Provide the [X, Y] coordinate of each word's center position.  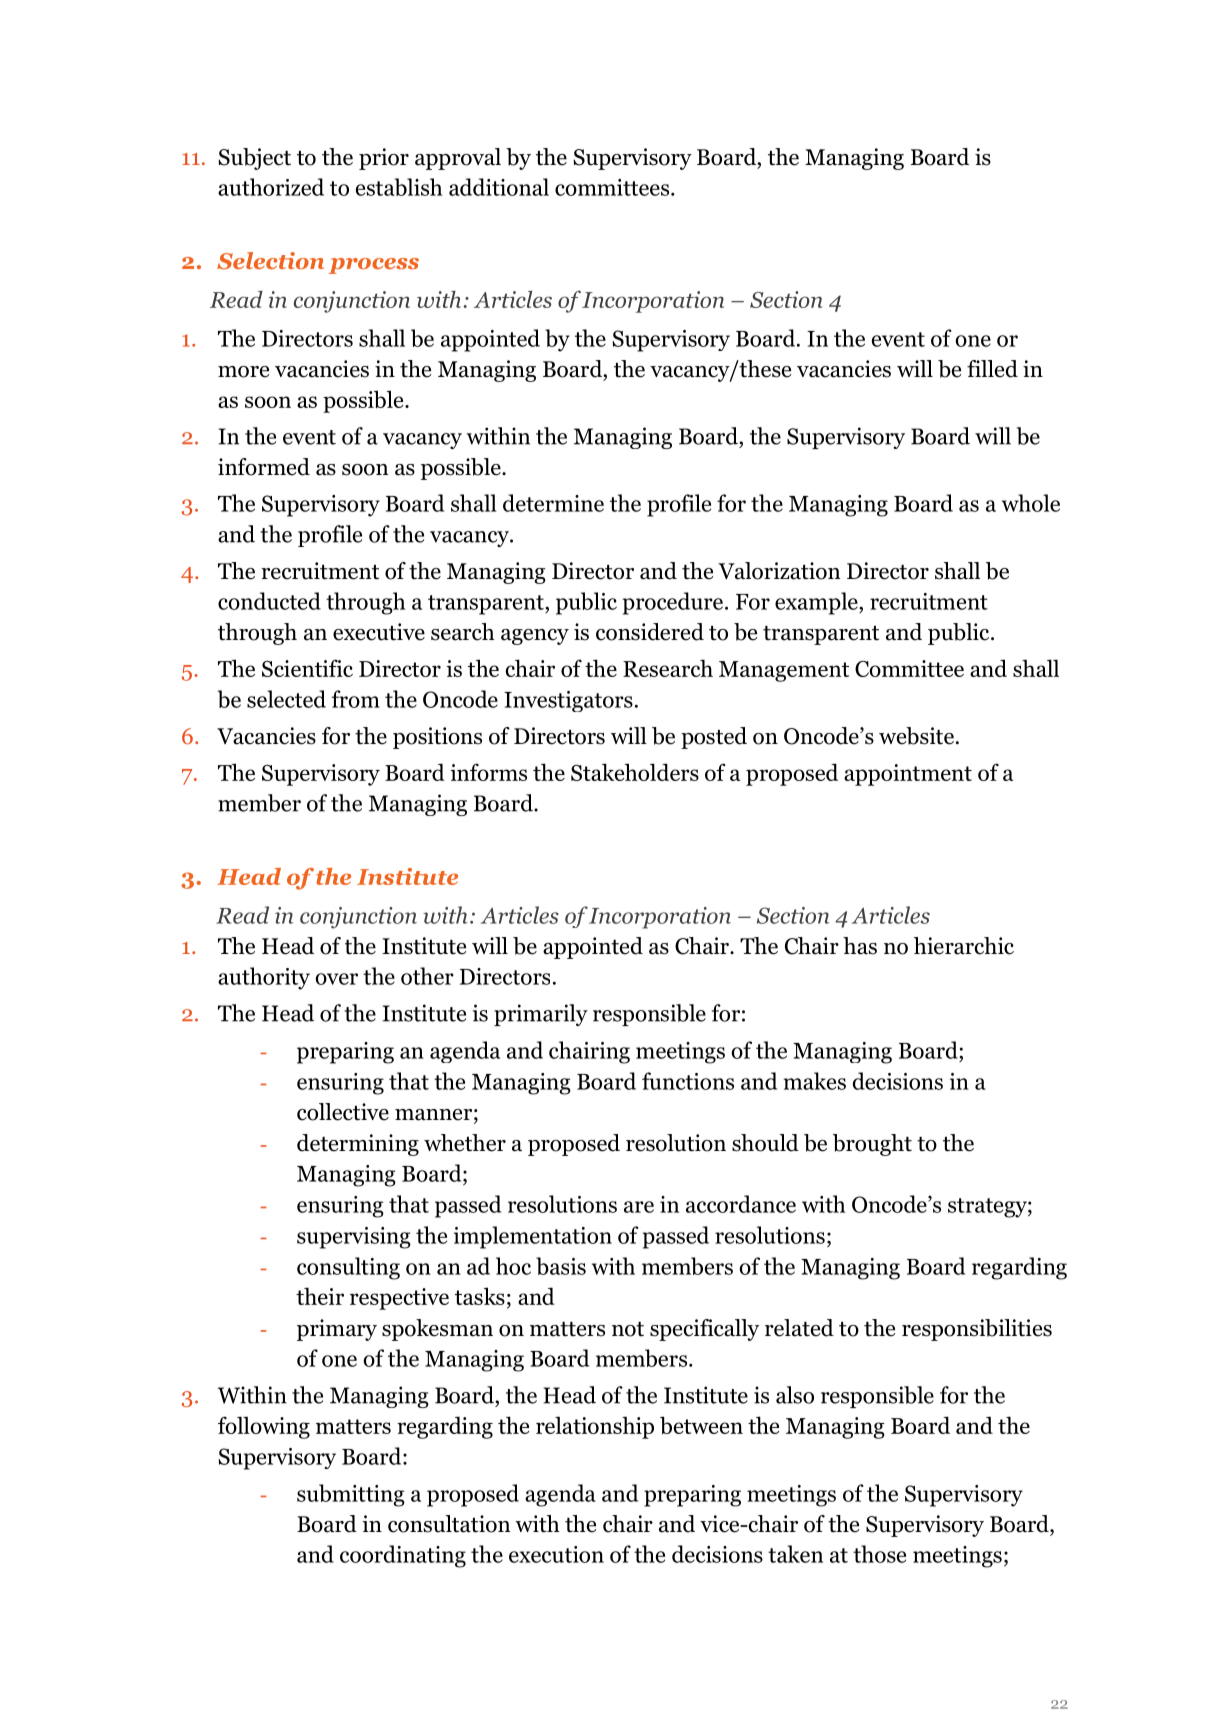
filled [992, 369]
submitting [351, 1495]
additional [499, 187]
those [879, 1554]
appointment [908, 775]
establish [399, 187]
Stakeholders [635, 772]
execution [556, 1554]
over [336, 979]
